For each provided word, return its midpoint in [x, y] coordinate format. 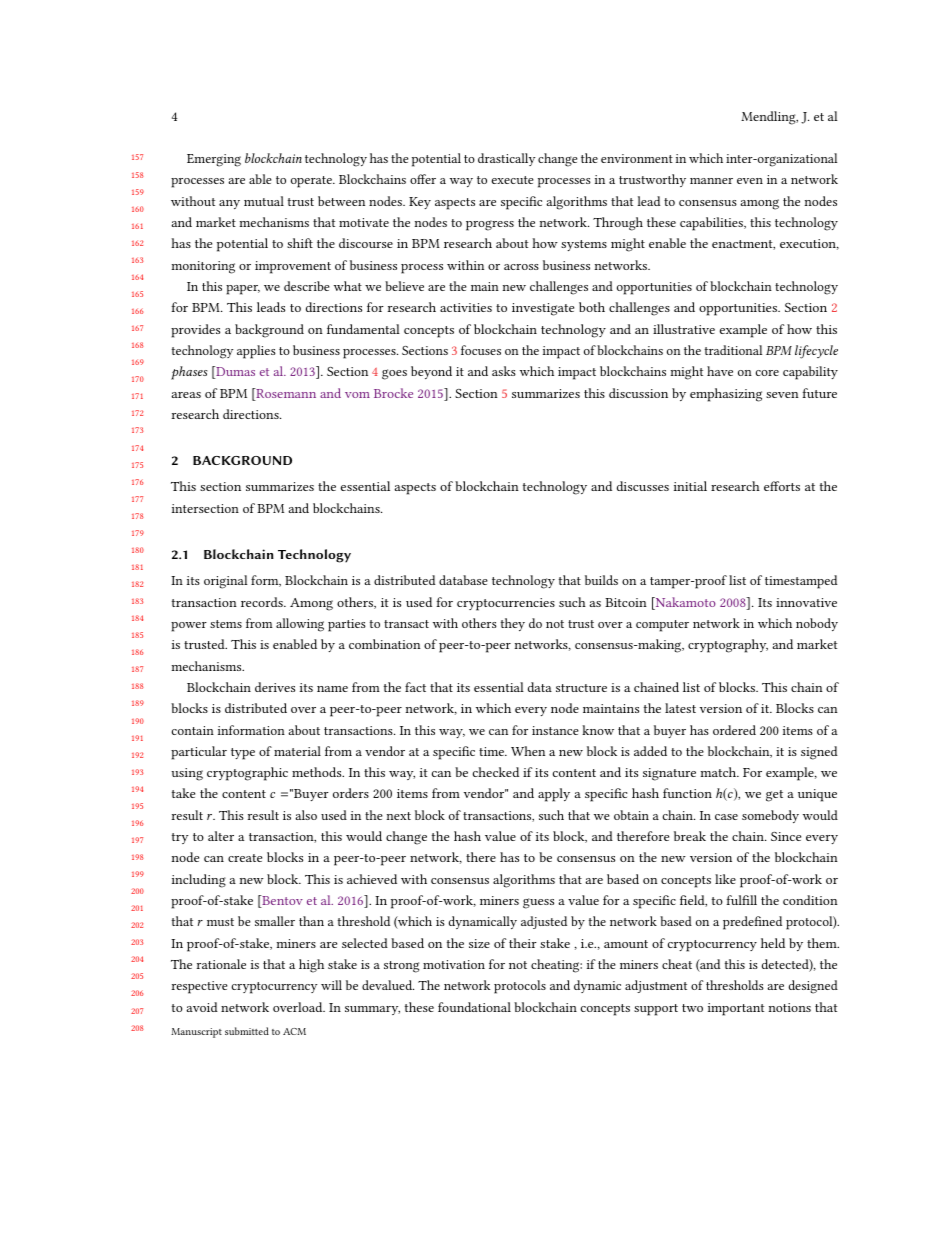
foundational [474, 1007]
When [528, 751]
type [243, 754]
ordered [734, 730]
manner [711, 181]
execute [512, 180]
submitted [247, 1031]
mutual [264, 201]
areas [186, 395]
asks [504, 371]
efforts [782, 486]
